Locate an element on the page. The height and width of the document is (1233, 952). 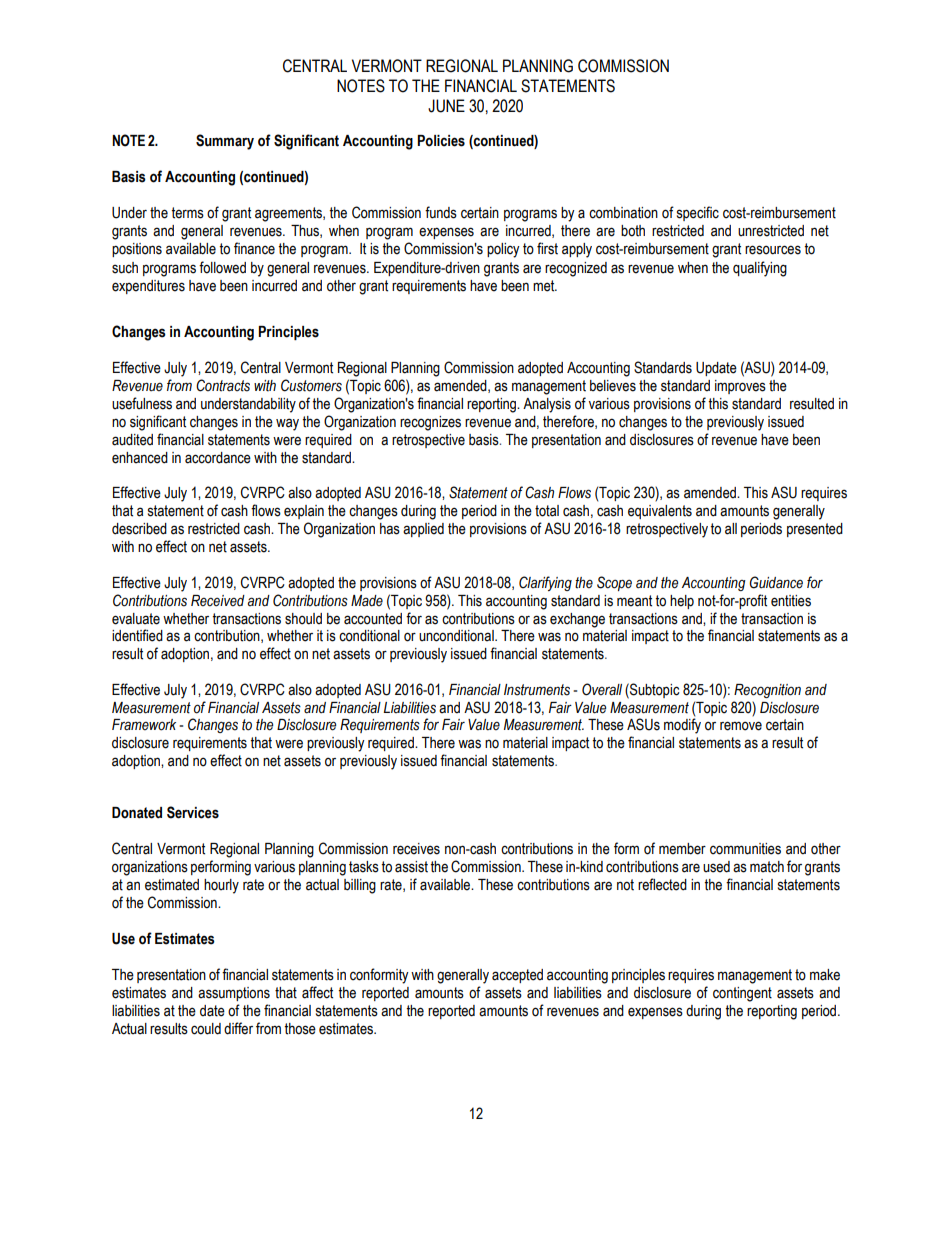
equivalents is located at coordinates (660, 512).
